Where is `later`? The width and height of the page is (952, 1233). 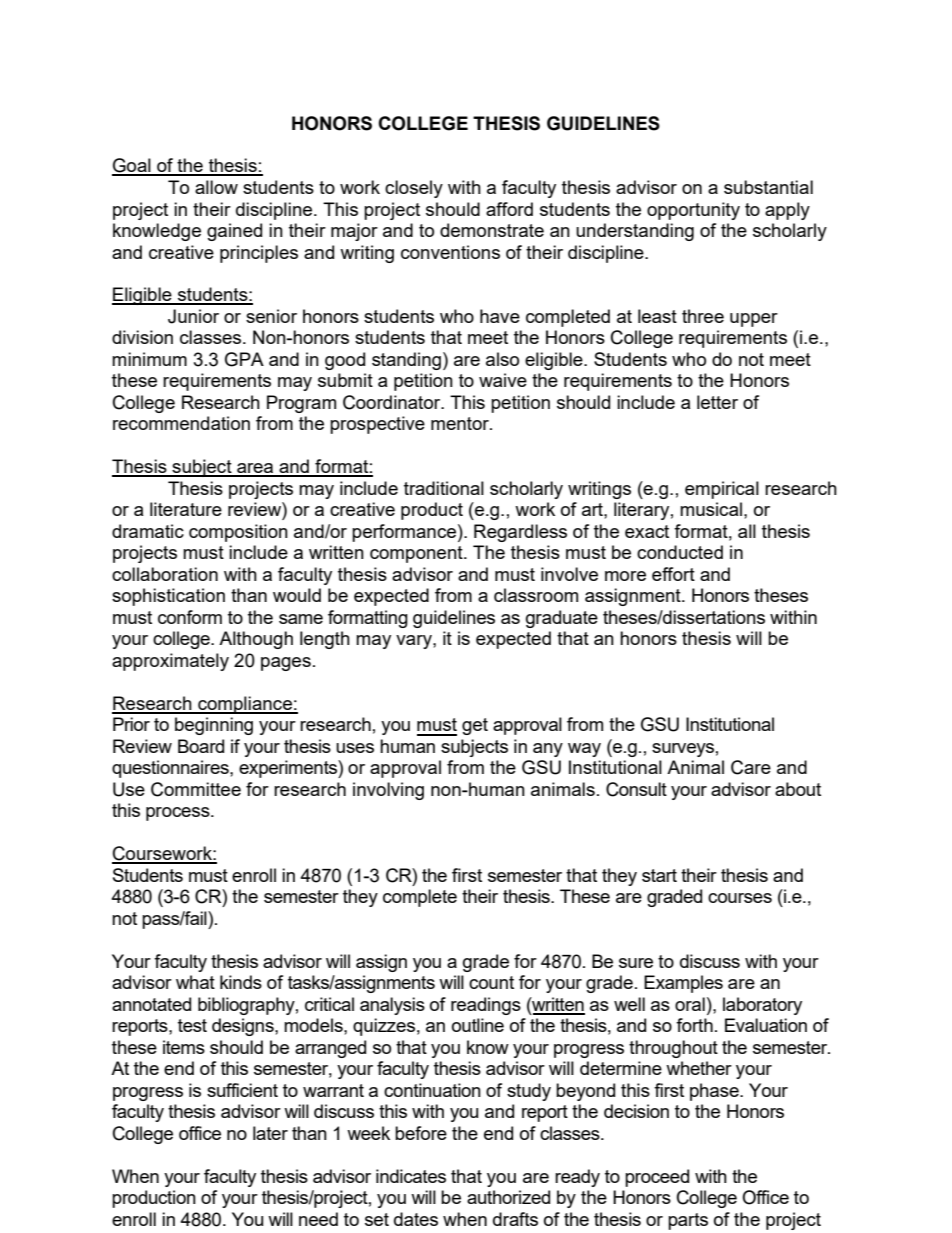 later is located at coordinates (270, 1133).
